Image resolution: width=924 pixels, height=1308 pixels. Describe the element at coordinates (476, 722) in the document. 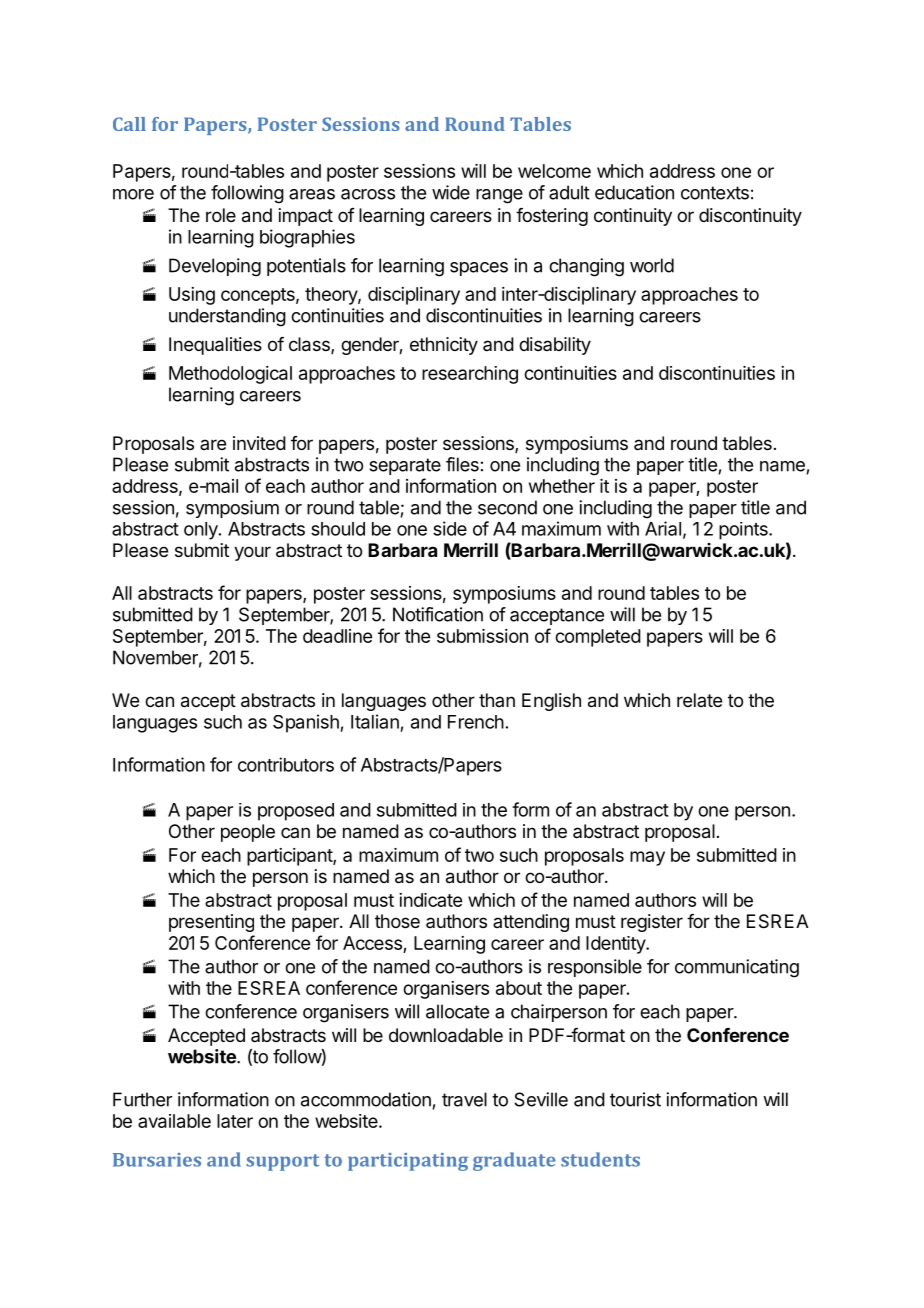

I see `French` at that location.
